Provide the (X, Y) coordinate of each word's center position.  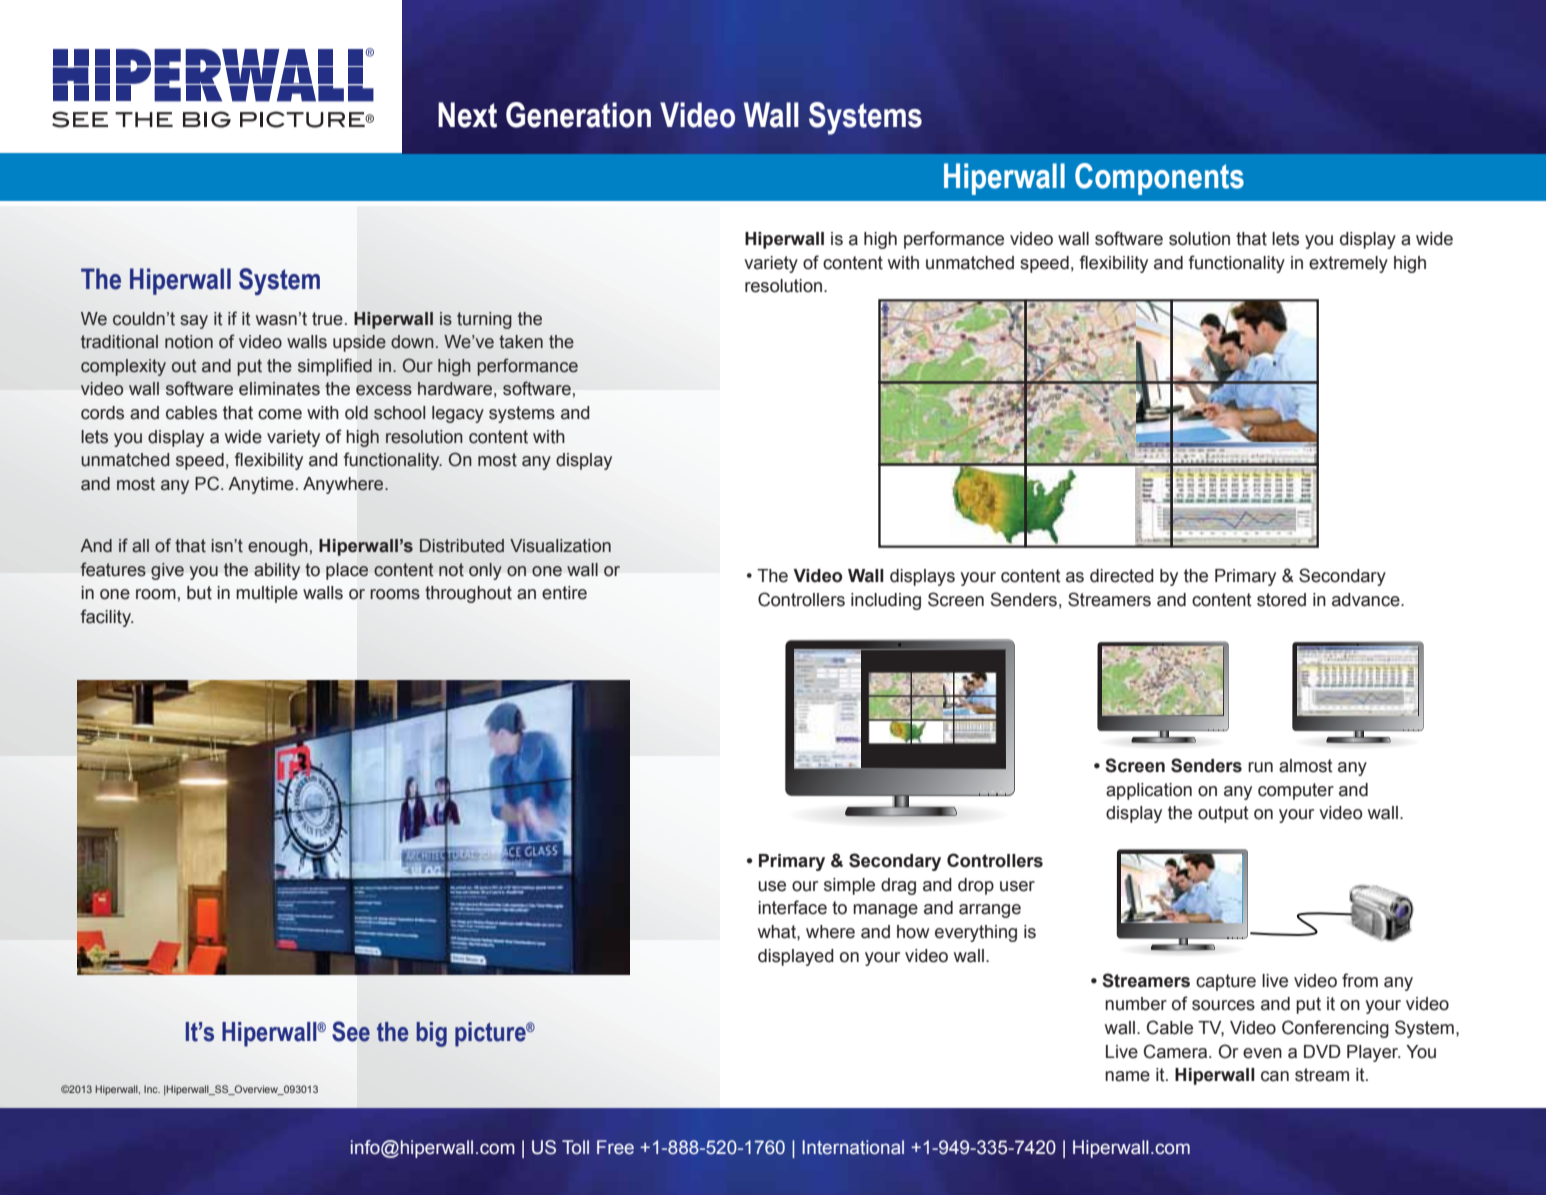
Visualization (560, 546)
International (853, 1147)
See (351, 1031)
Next (467, 115)
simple (849, 886)
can (1275, 1076)
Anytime (261, 485)
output (1223, 814)
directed (1122, 576)
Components (1159, 179)
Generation (578, 115)
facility (107, 618)
